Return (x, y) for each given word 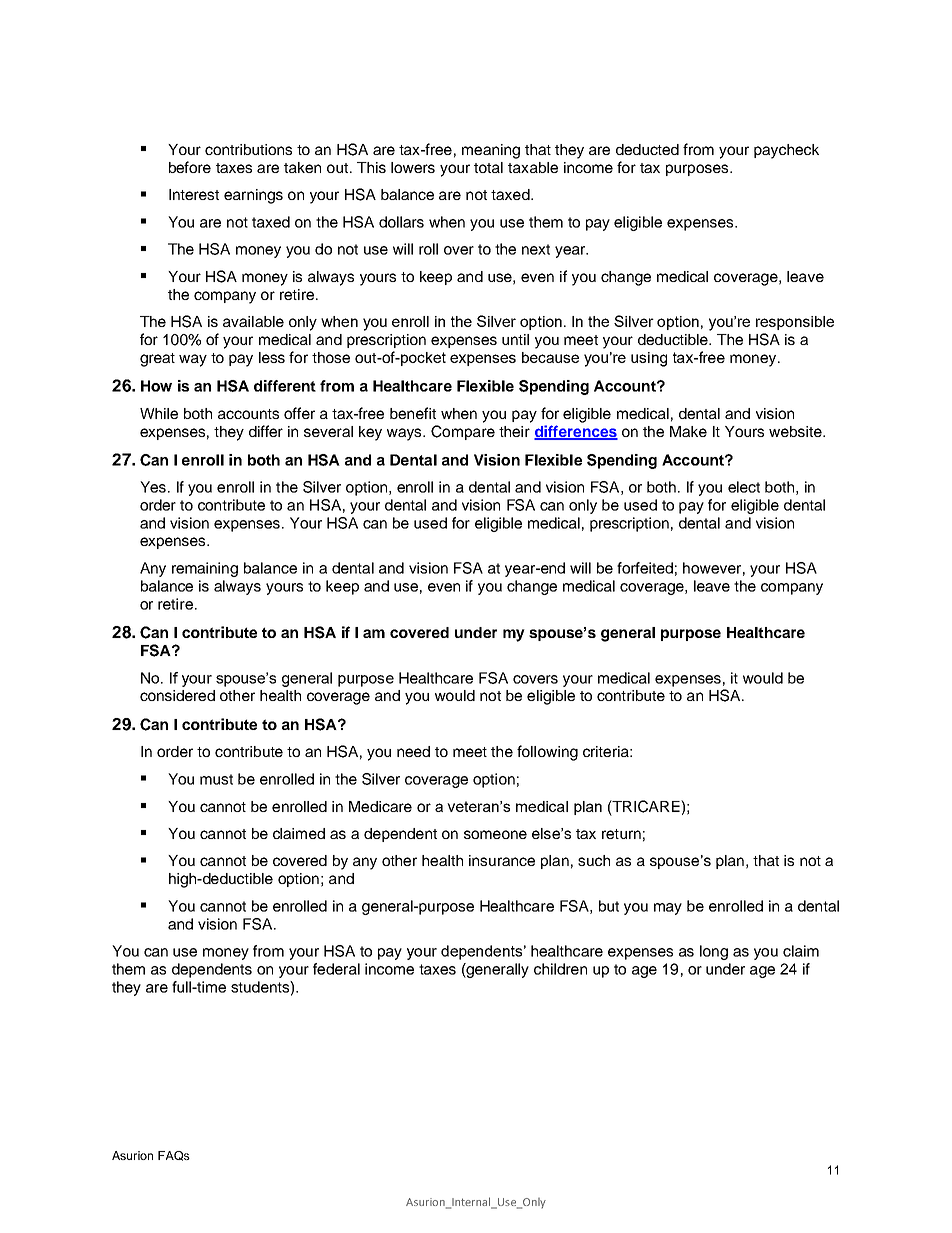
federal (336, 969)
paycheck (786, 151)
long (714, 952)
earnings (253, 196)
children (560, 969)
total (488, 167)
